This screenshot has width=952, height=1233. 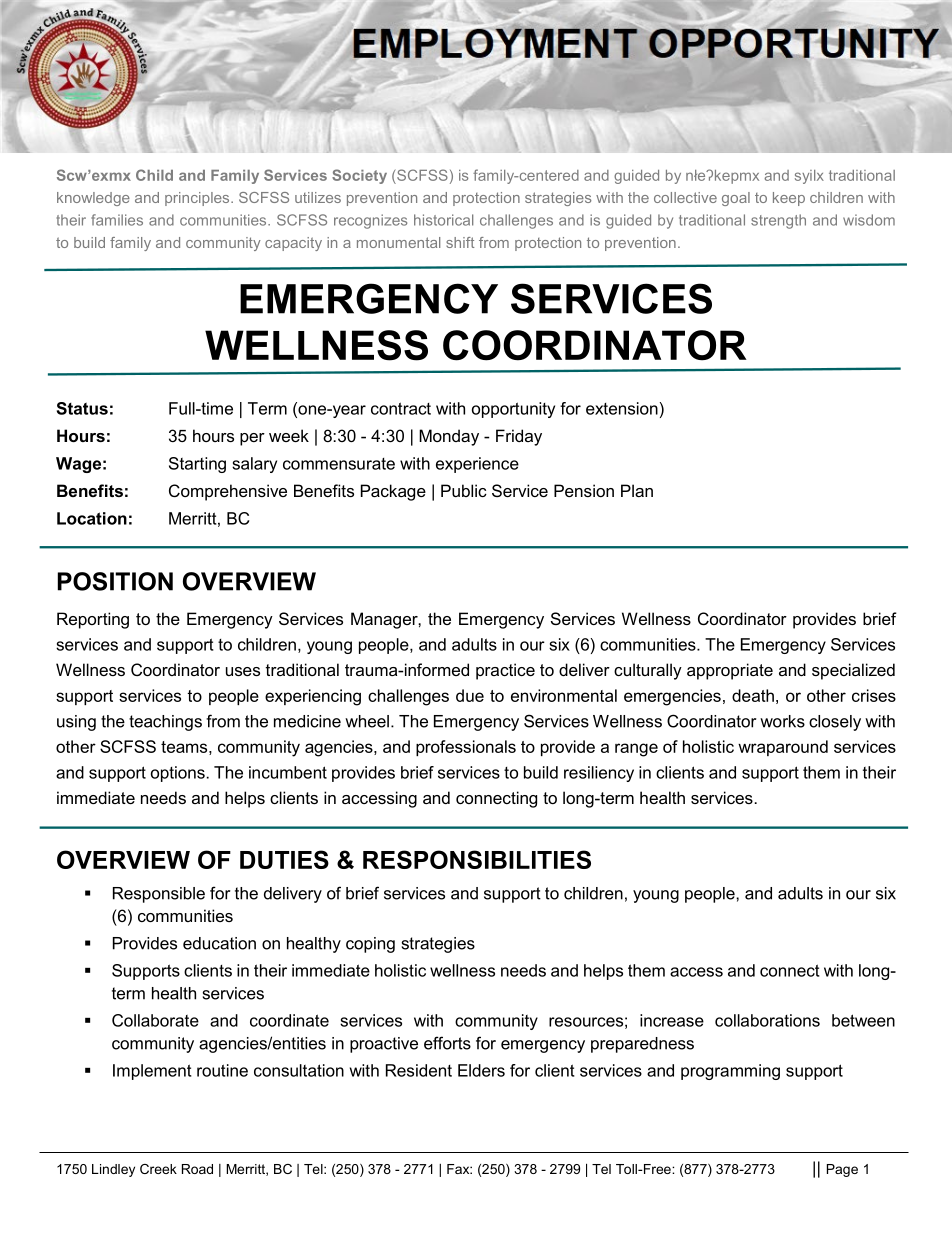 I want to click on historical, so click(x=443, y=220).
